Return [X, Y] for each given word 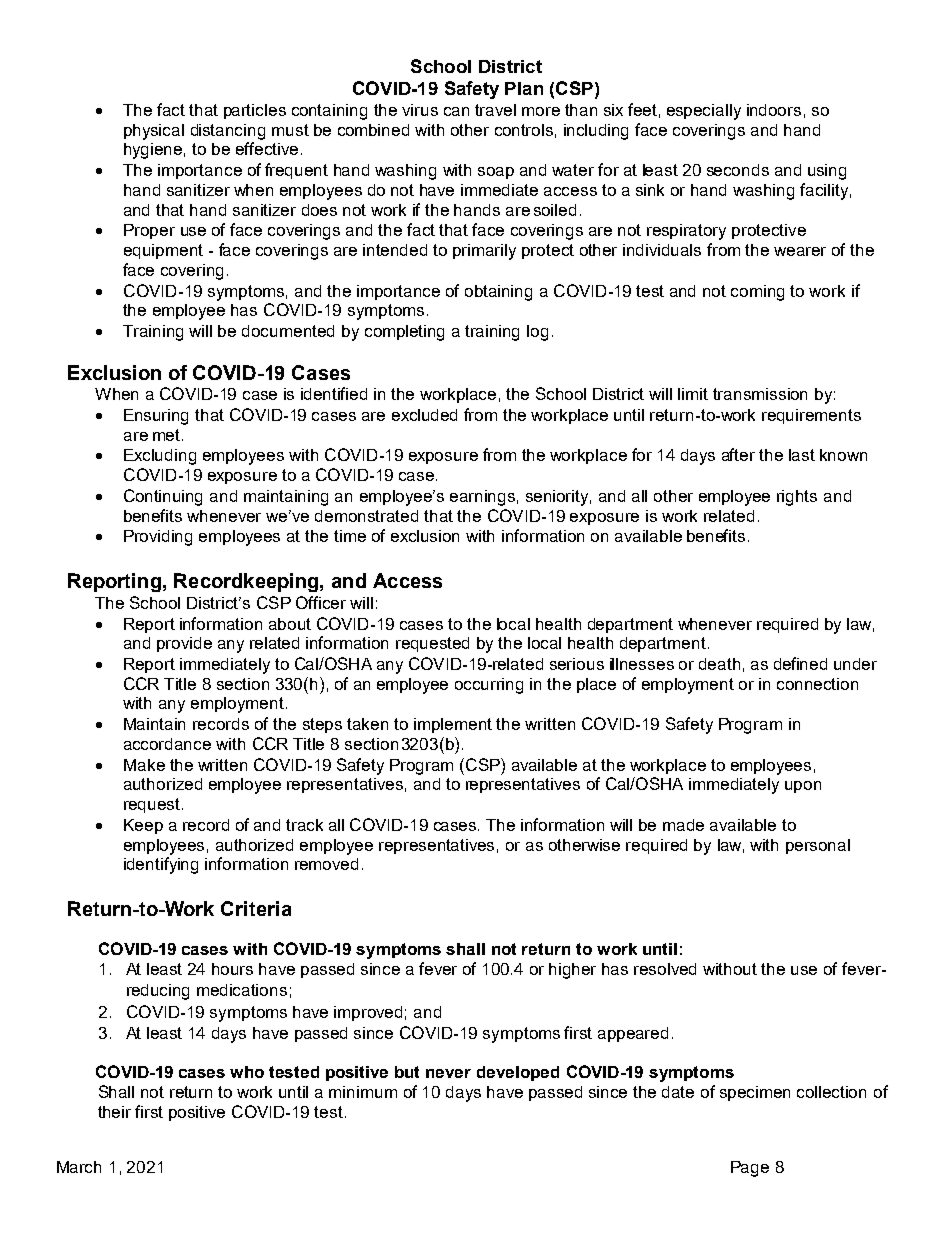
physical [154, 132]
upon [803, 787]
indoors [774, 110]
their [114, 1112]
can [456, 111]
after [738, 454]
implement [453, 725]
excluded [424, 415]
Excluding [160, 457]
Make [144, 765]
